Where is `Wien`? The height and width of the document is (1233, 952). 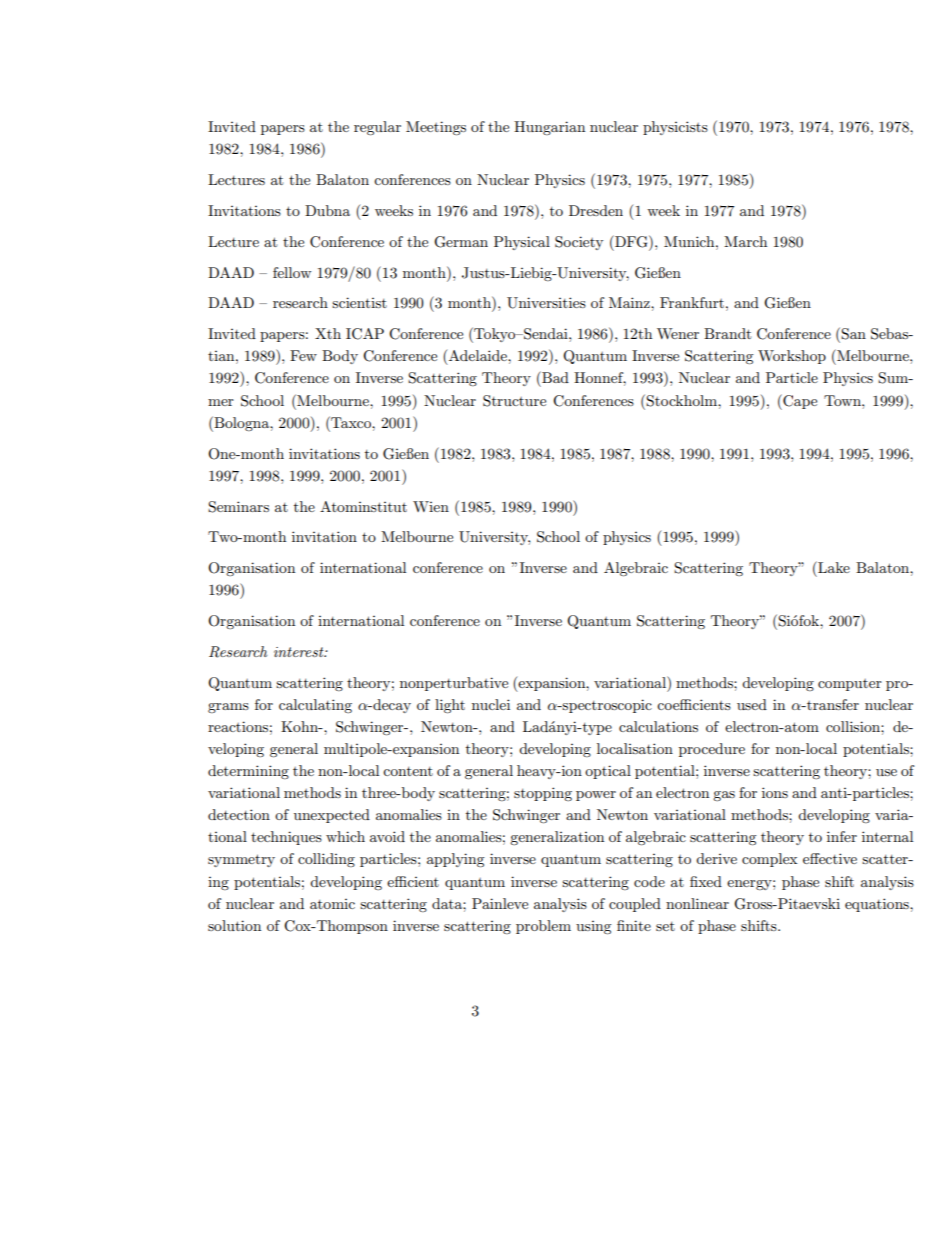 Wien is located at coordinates (431, 506).
